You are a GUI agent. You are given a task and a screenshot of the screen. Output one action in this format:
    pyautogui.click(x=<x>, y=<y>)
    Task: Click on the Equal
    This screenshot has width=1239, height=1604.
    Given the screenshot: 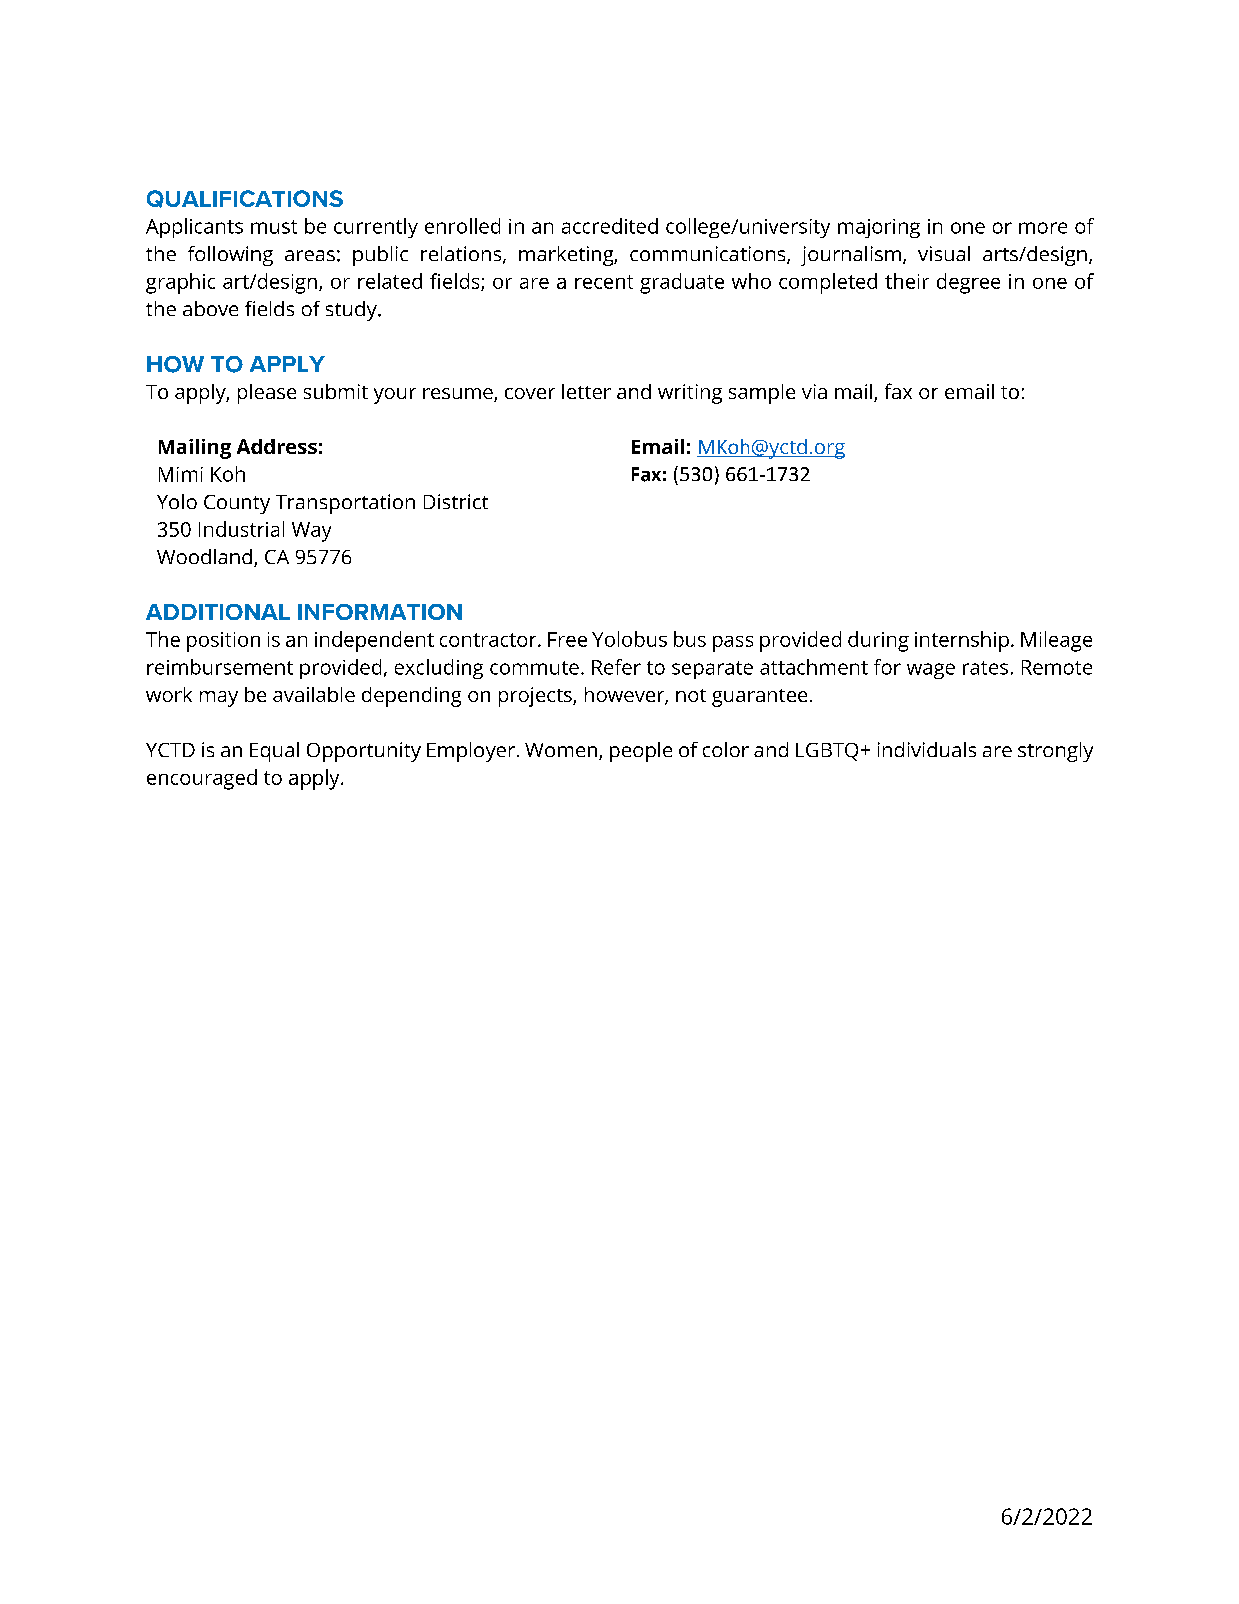 What is the action you would take?
    pyautogui.click(x=274, y=752)
